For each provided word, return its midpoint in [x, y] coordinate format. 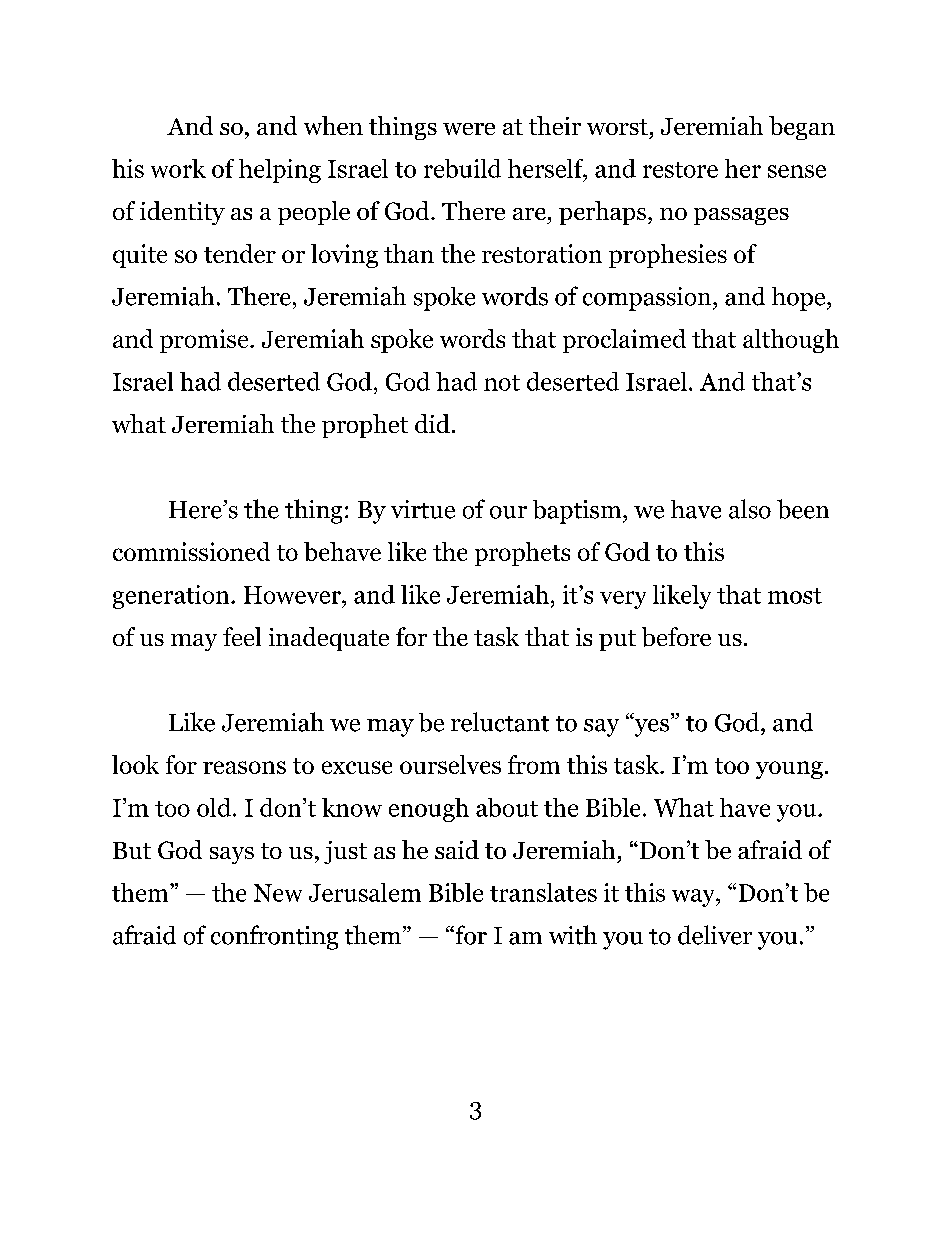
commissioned [191, 551]
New [278, 893]
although [791, 341]
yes [650, 727]
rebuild [462, 168]
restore [680, 170]
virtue [423, 509]
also [750, 509]
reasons [244, 767]
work [178, 168]
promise [205, 341]
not [502, 383]
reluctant [500, 722]
